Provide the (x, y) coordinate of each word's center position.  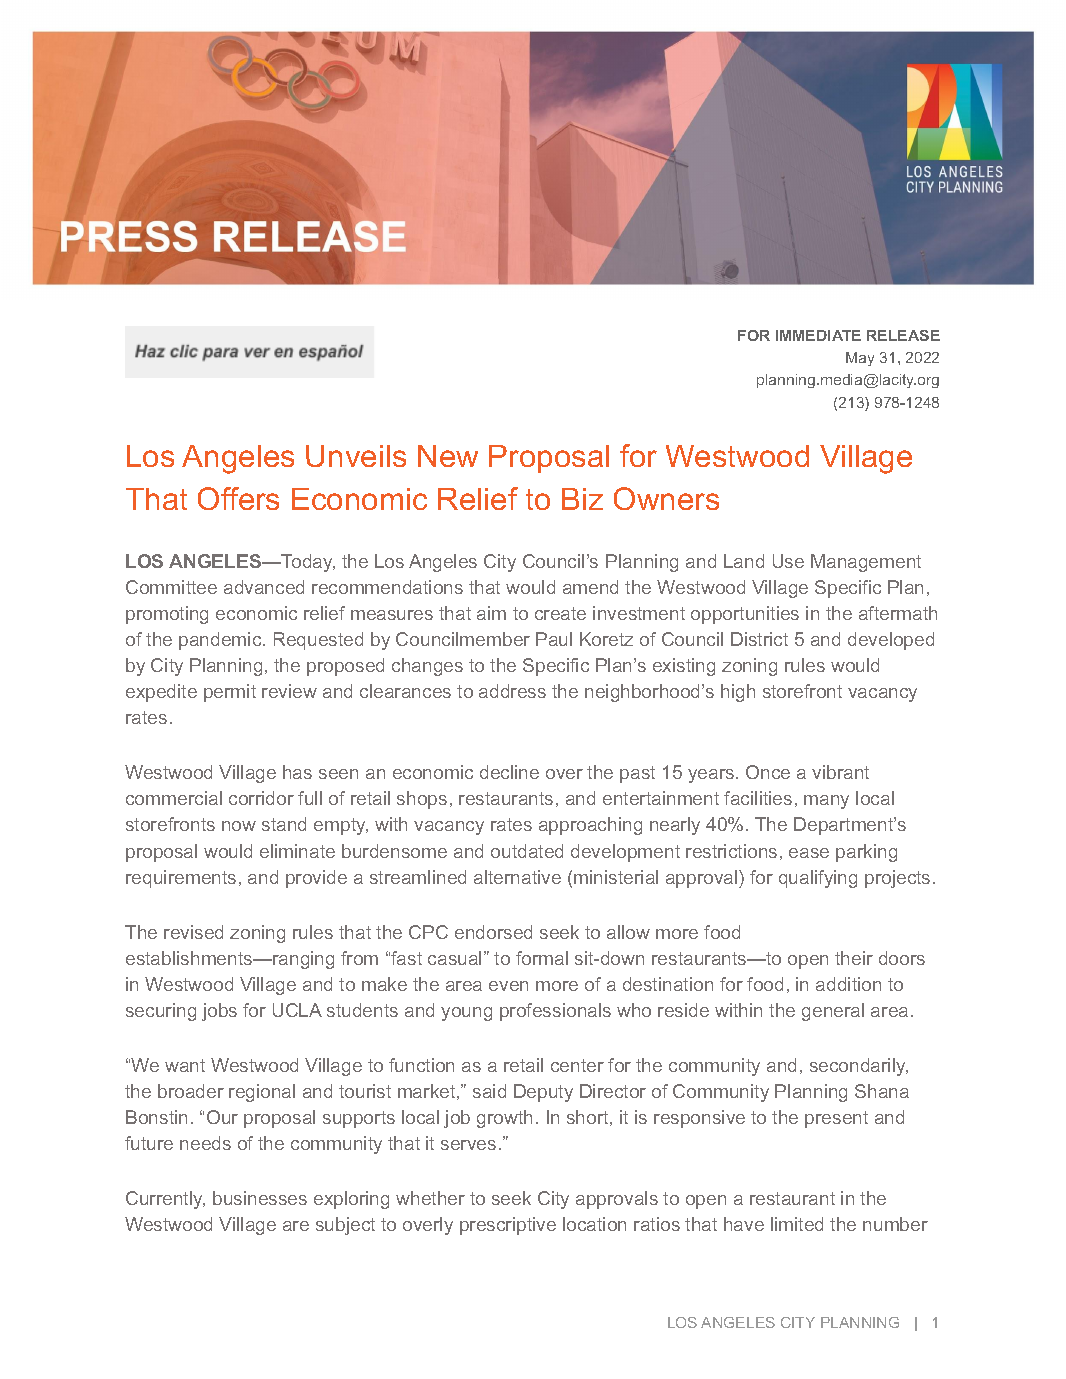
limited (797, 1224)
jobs (219, 1012)
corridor (261, 798)
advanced (264, 587)
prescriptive (508, 1226)
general (833, 1012)
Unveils (356, 456)
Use (788, 561)
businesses (260, 1198)
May (860, 359)
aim (491, 613)
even (508, 986)
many (826, 802)
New (448, 456)
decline (509, 772)
